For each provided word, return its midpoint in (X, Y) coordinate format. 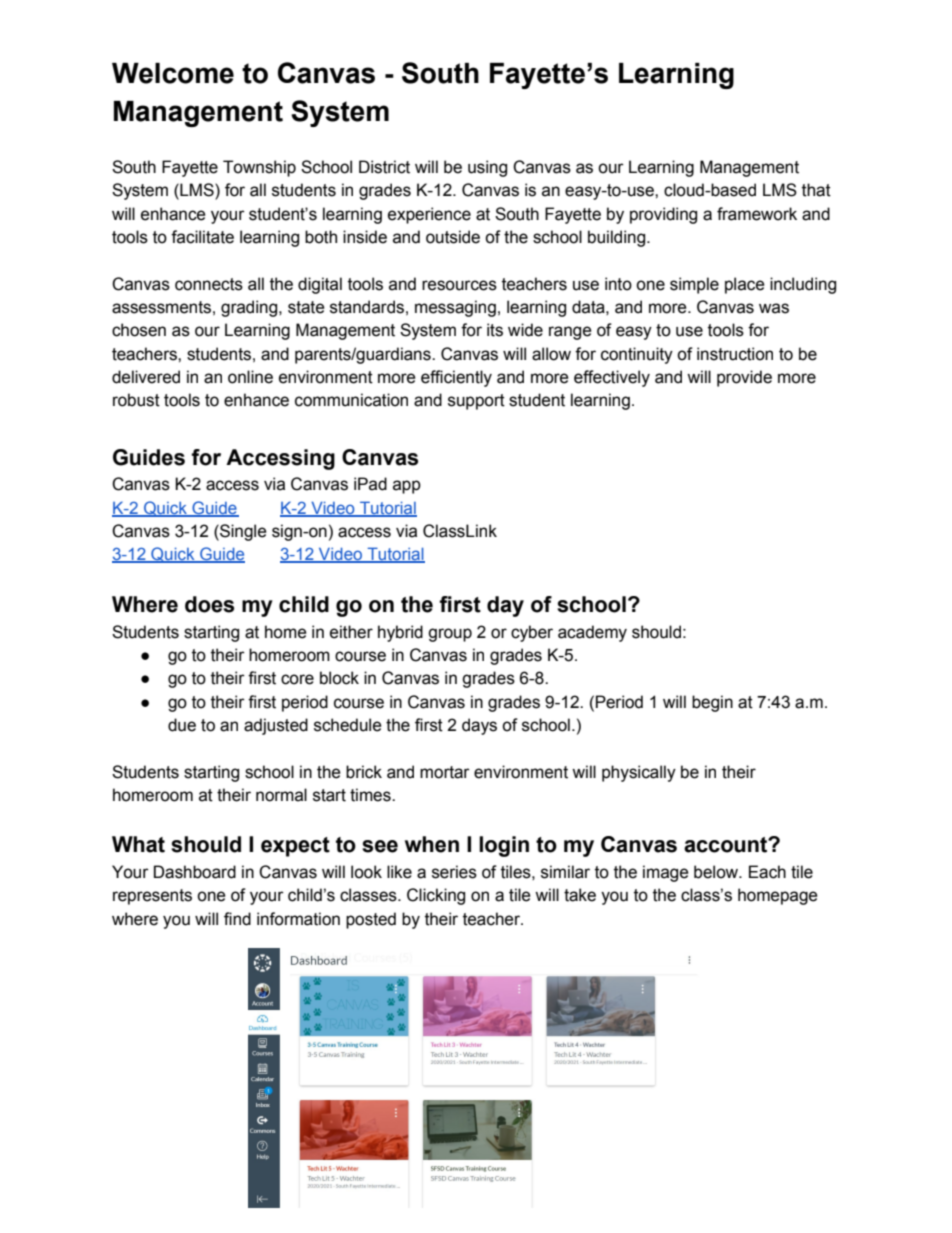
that (816, 190)
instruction (735, 354)
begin (712, 703)
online (250, 377)
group (450, 635)
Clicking (436, 896)
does (209, 604)
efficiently (456, 378)
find (237, 919)
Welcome (173, 73)
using (487, 168)
